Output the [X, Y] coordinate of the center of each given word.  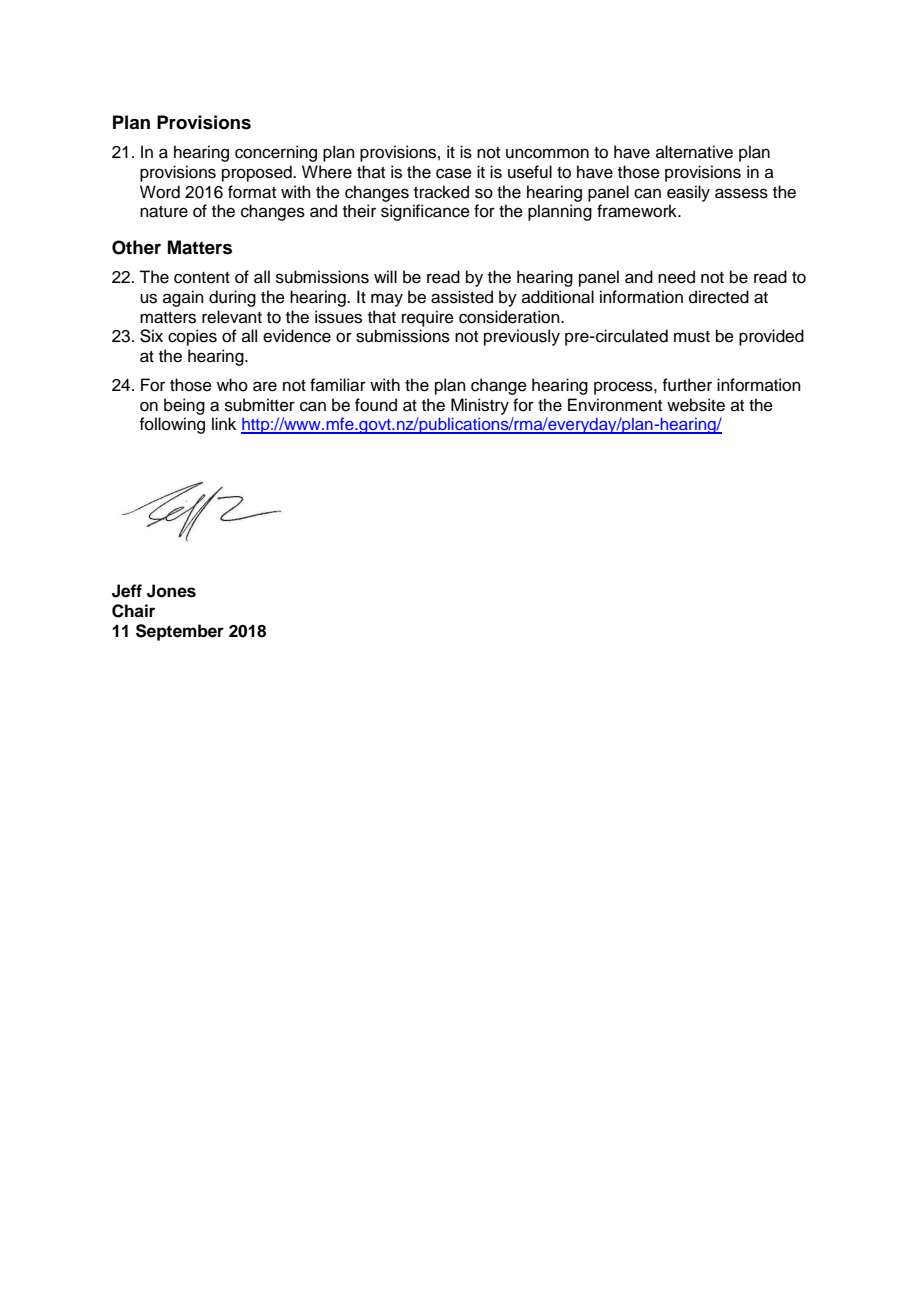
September [180, 632]
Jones [171, 591]
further [687, 385]
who [232, 385]
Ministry [480, 406]
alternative [694, 152]
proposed [258, 173]
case [454, 173]
